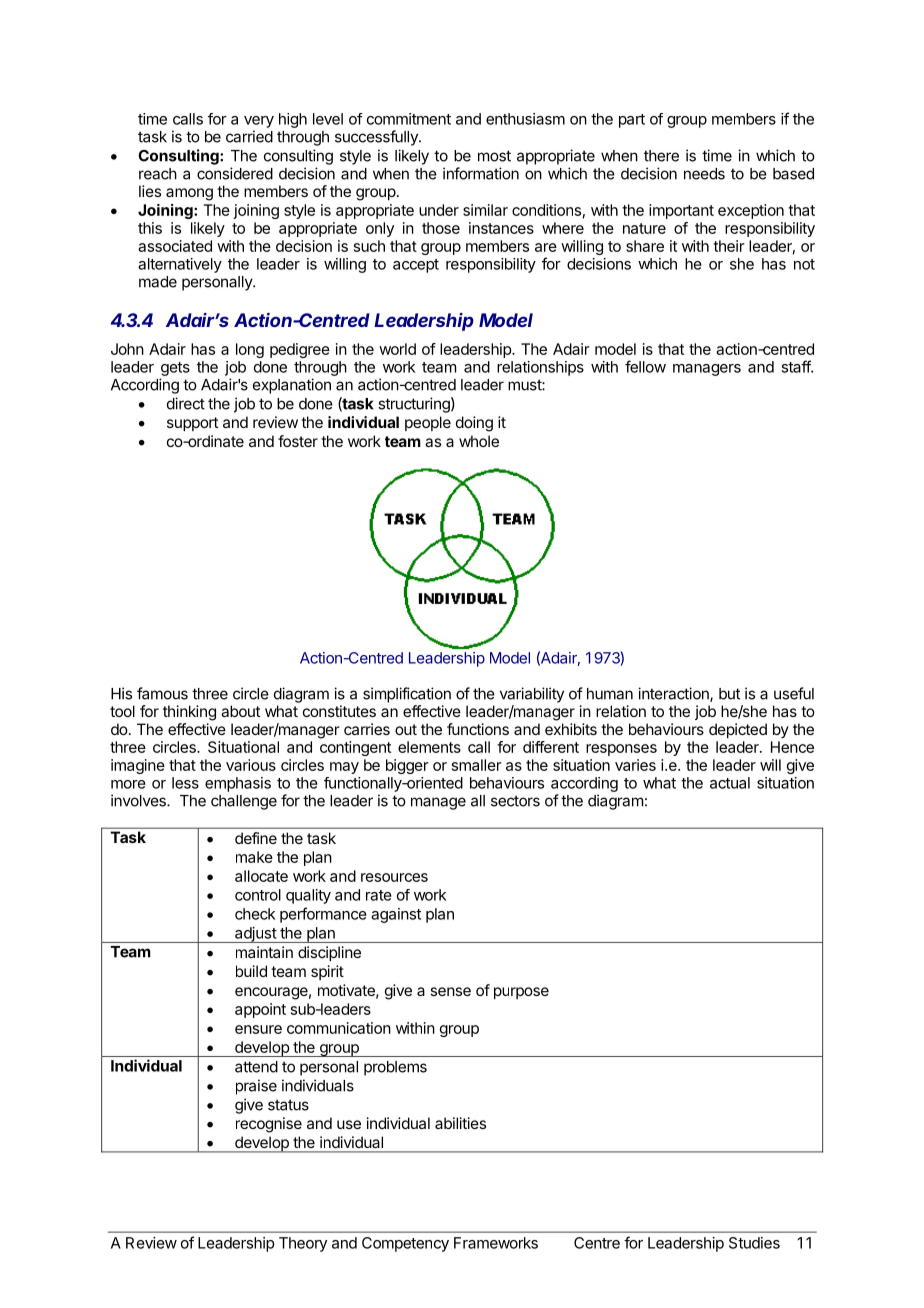 The height and width of the screenshot is (1308, 924). Describe the element at coordinates (303, 1244) in the screenshot. I see `Theory` at that location.
